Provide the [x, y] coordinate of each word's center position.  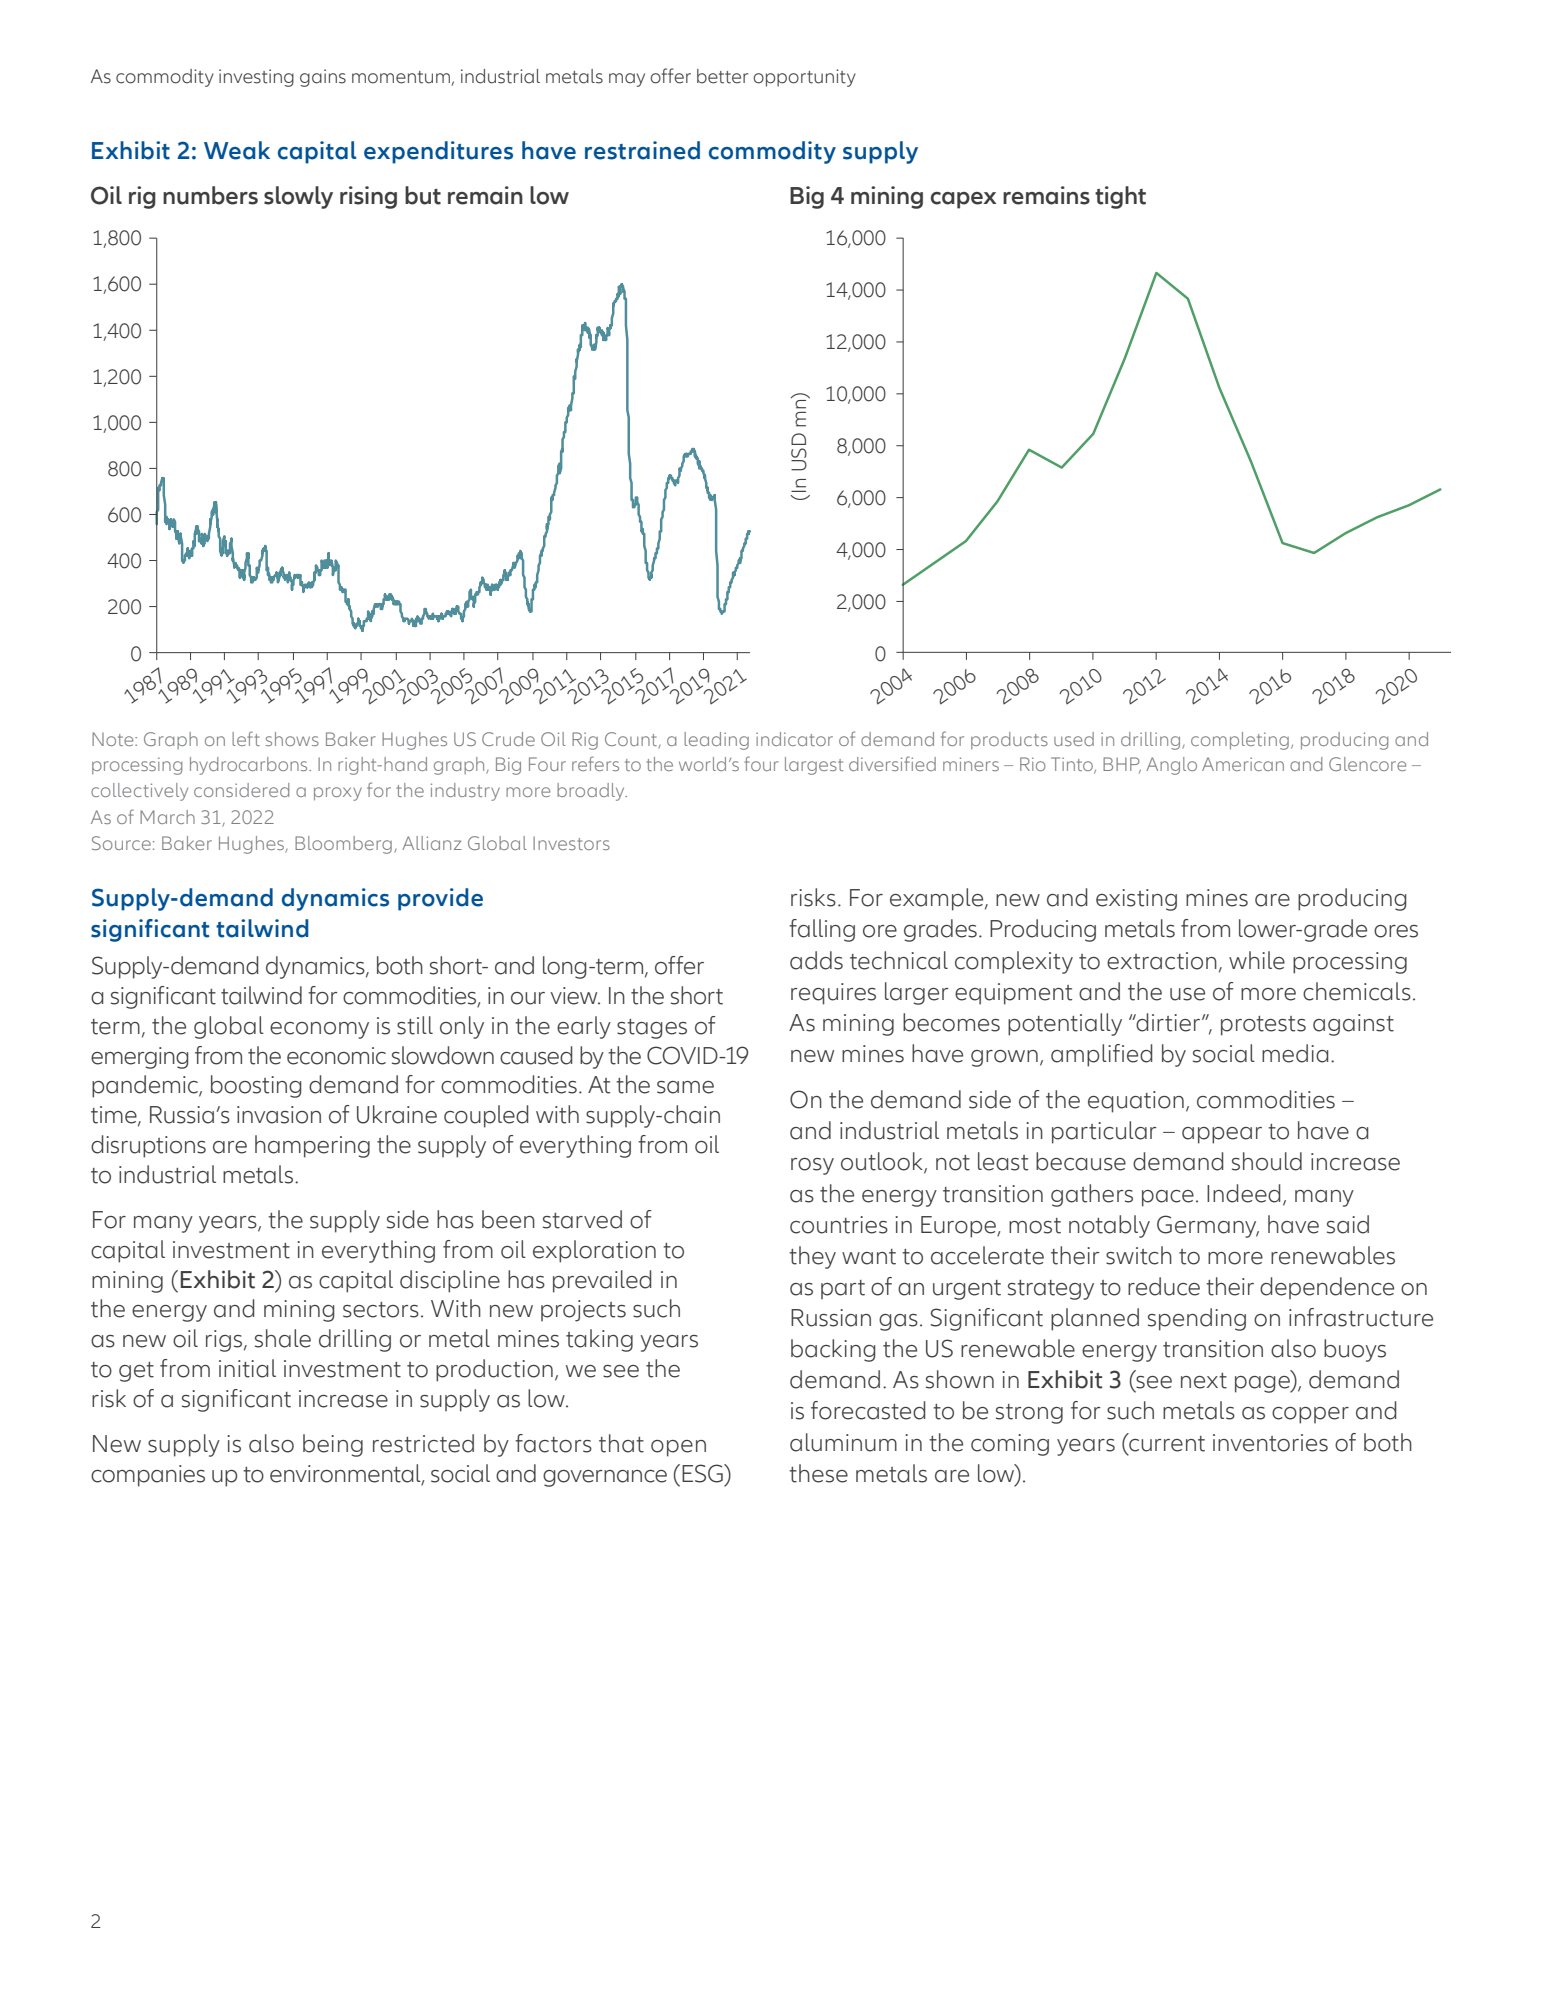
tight [1120, 197]
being [333, 1445]
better [722, 76]
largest [814, 766]
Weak [237, 150]
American [1243, 764]
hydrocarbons [250, 766]
